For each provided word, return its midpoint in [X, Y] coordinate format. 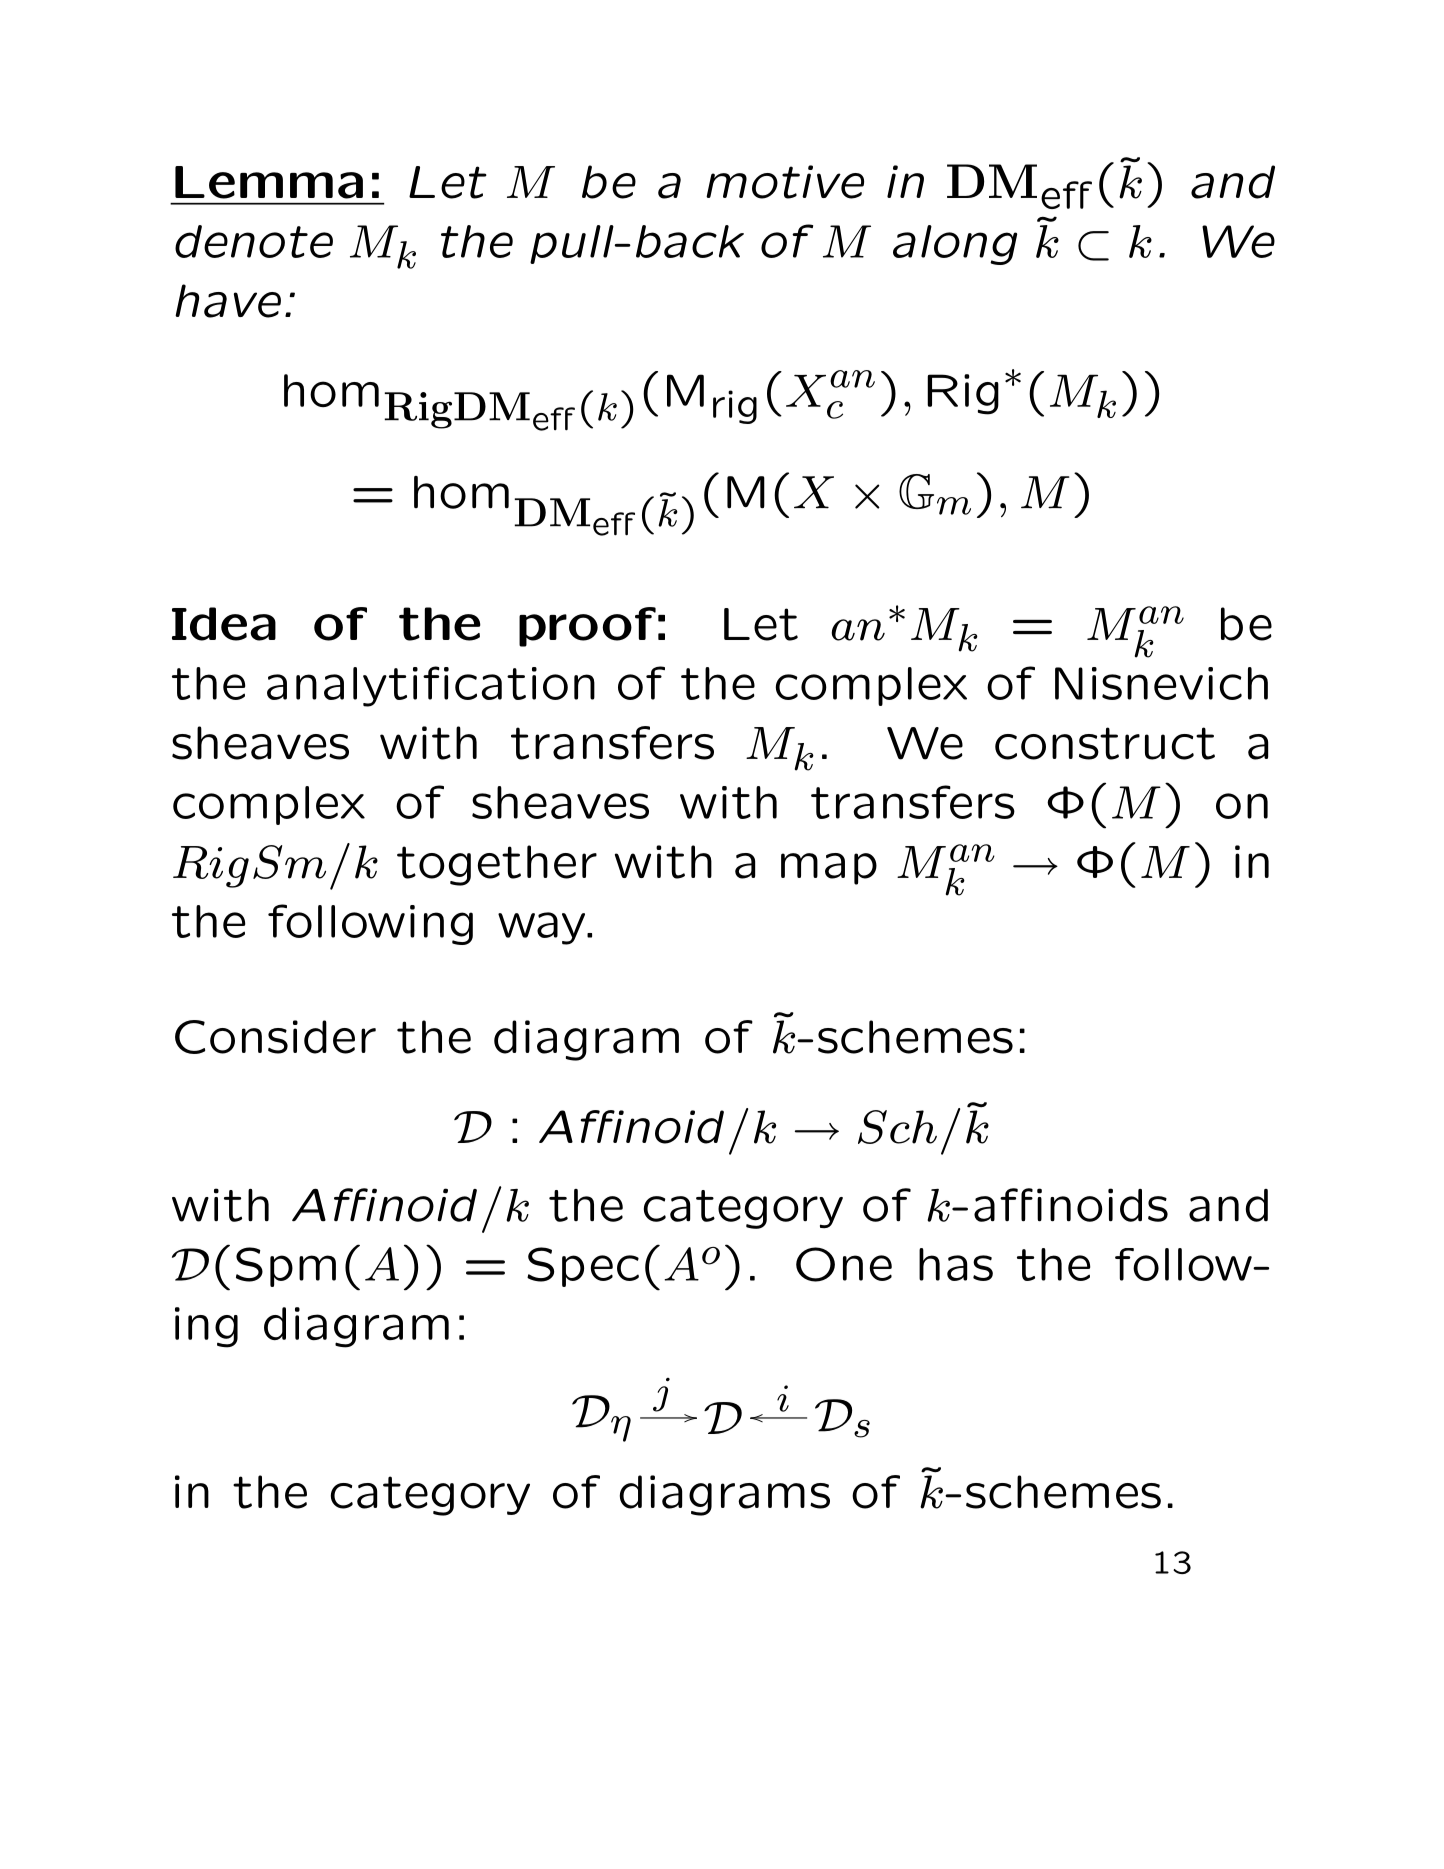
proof [587, 627]
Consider [275, 1037]
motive [785, 182]
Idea [224, 624]
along [955, 245]
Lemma [269, 182]
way [543, 928]
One [844, 1264]
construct [1105, 743]
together [497, 865]
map [829, 869]
